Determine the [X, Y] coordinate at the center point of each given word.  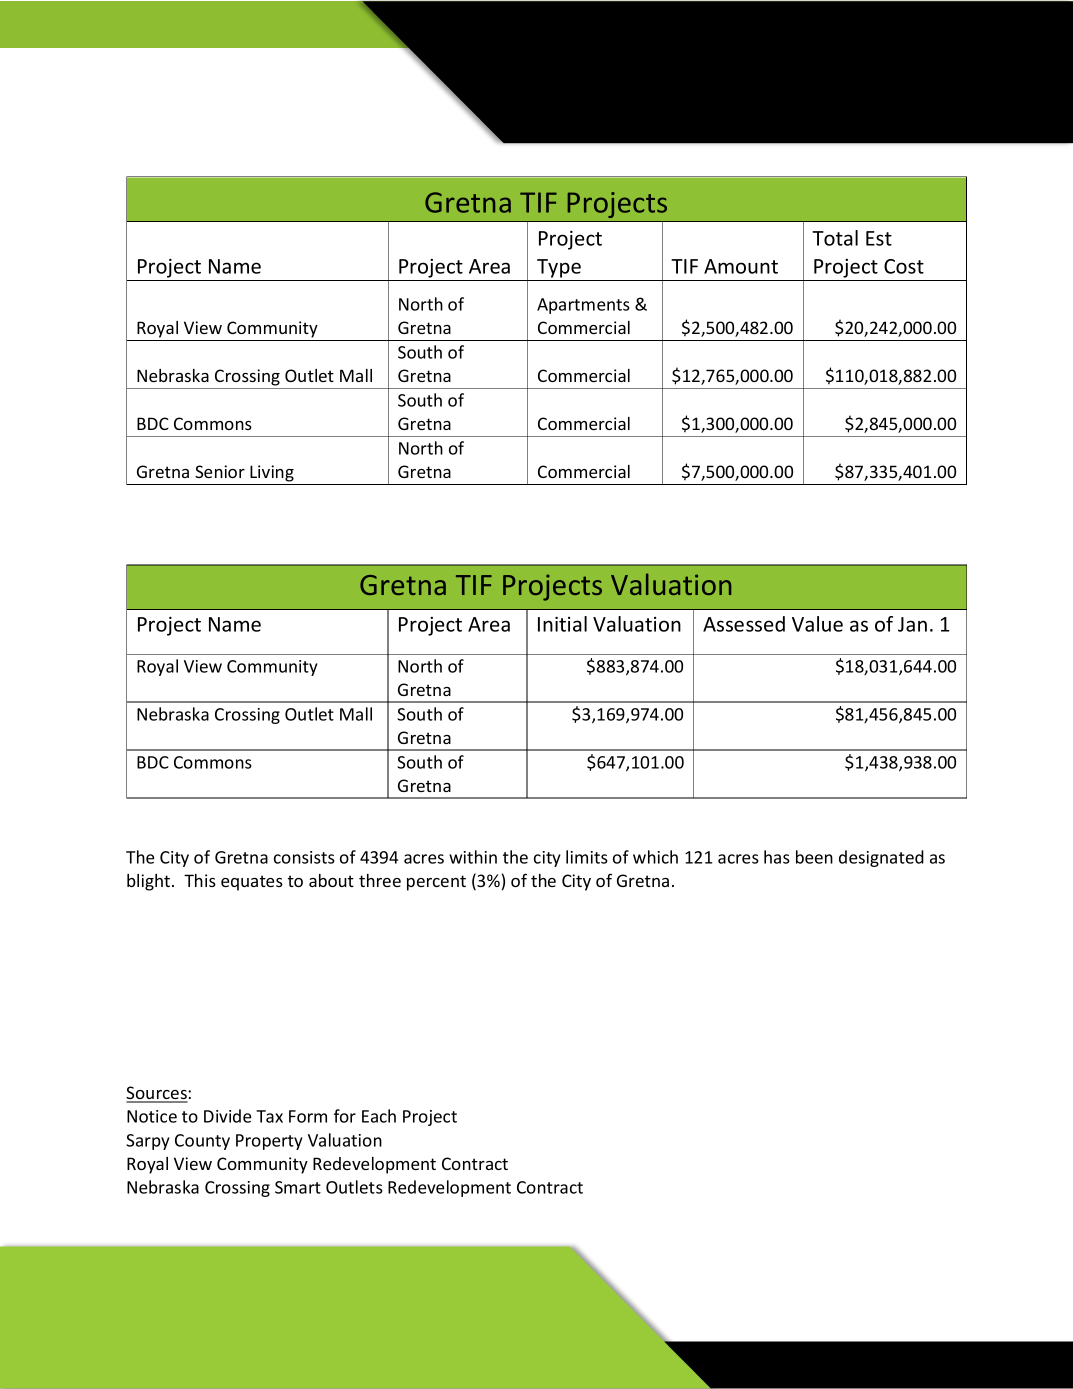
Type [559, 268]
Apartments [583, 306]
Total [835, 238]
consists [304, 857]
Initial [562, 624]
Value [817, 624]
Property [269, 1142]
